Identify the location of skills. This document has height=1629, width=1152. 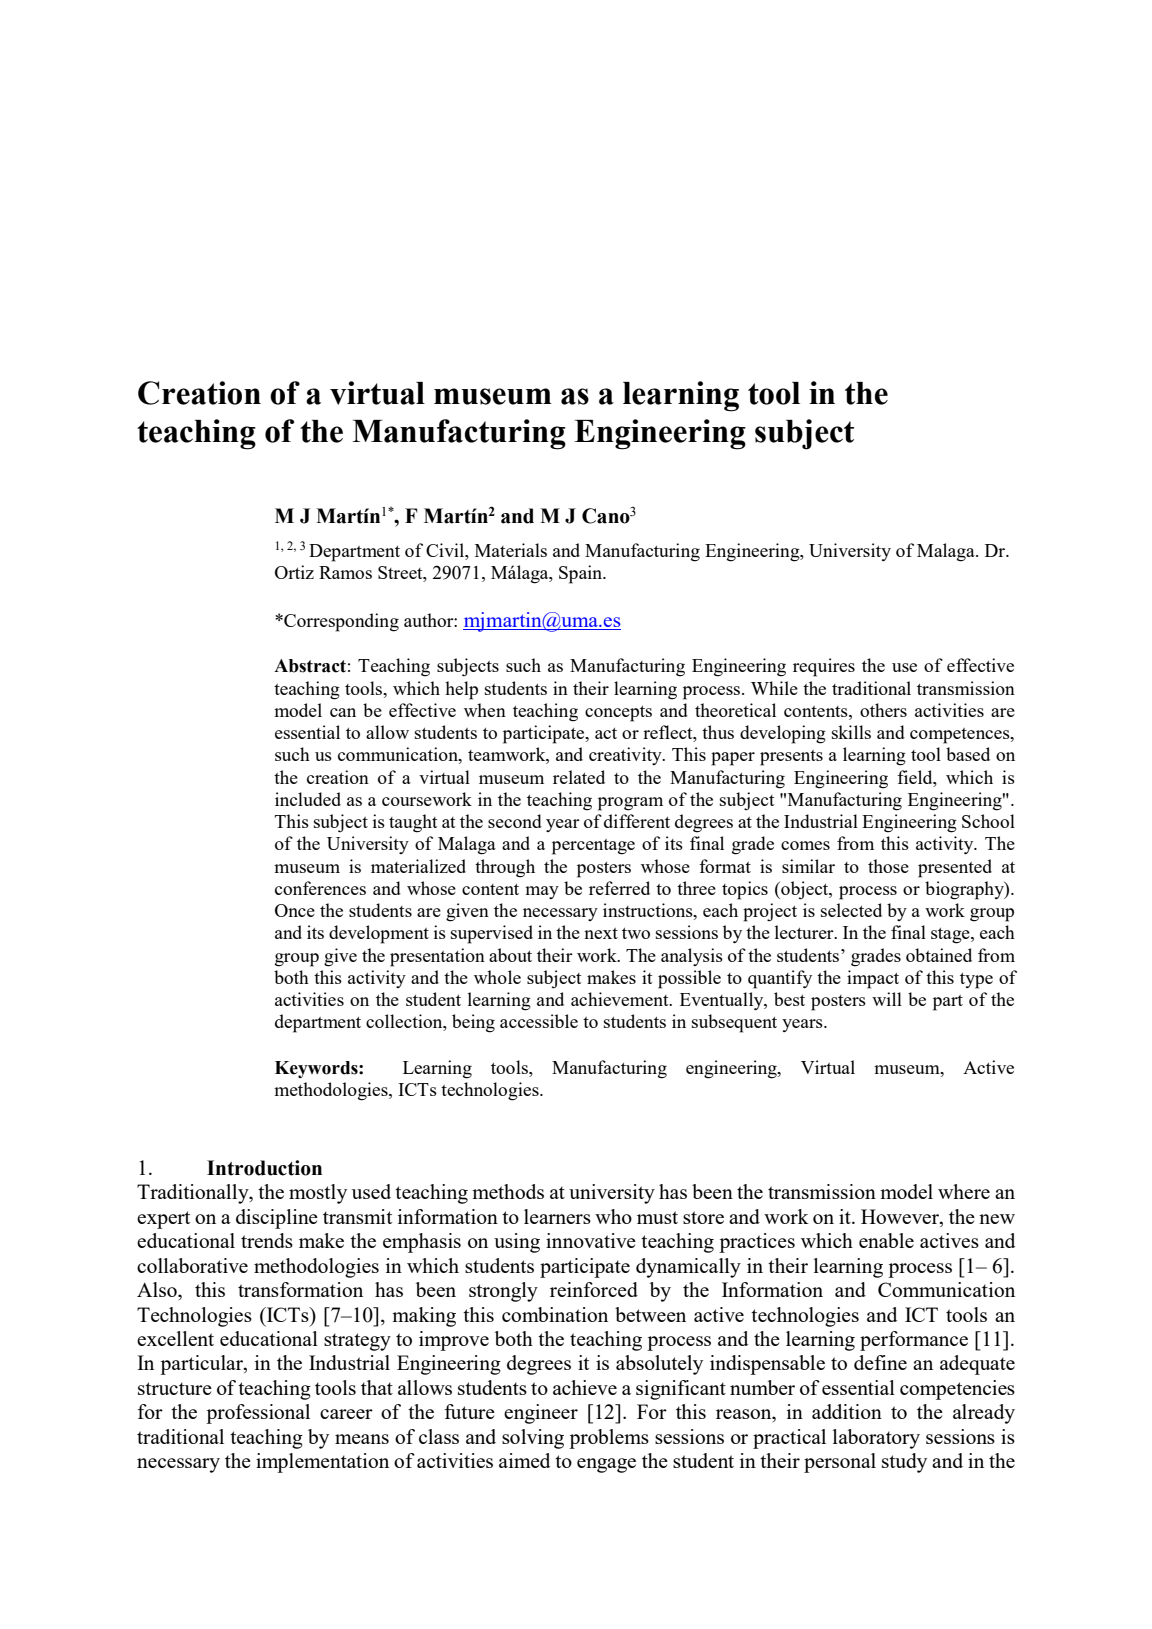
(851, 732).
